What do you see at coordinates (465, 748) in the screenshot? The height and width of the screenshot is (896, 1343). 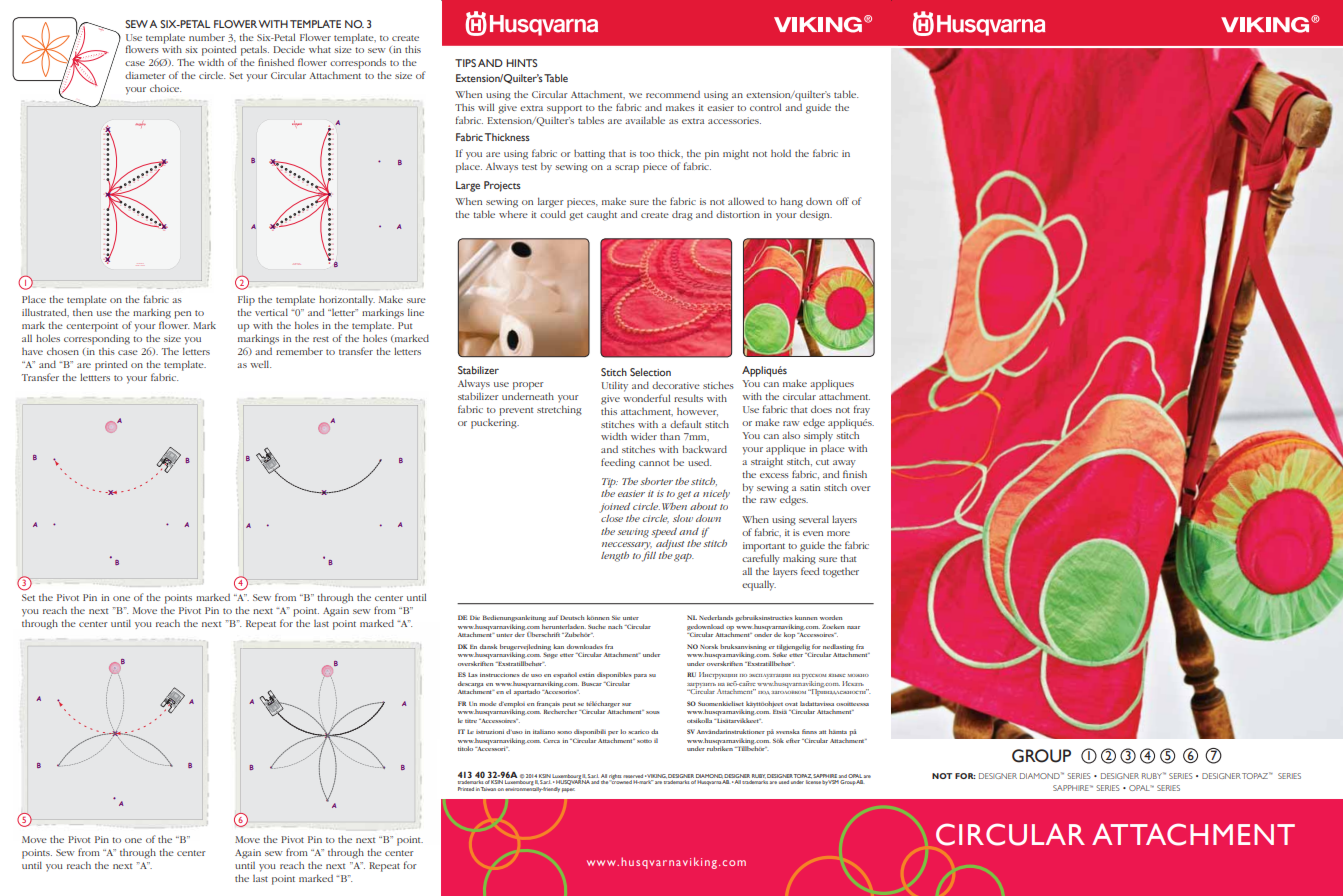 I see `titolo` at bounding box center [465, 748].
